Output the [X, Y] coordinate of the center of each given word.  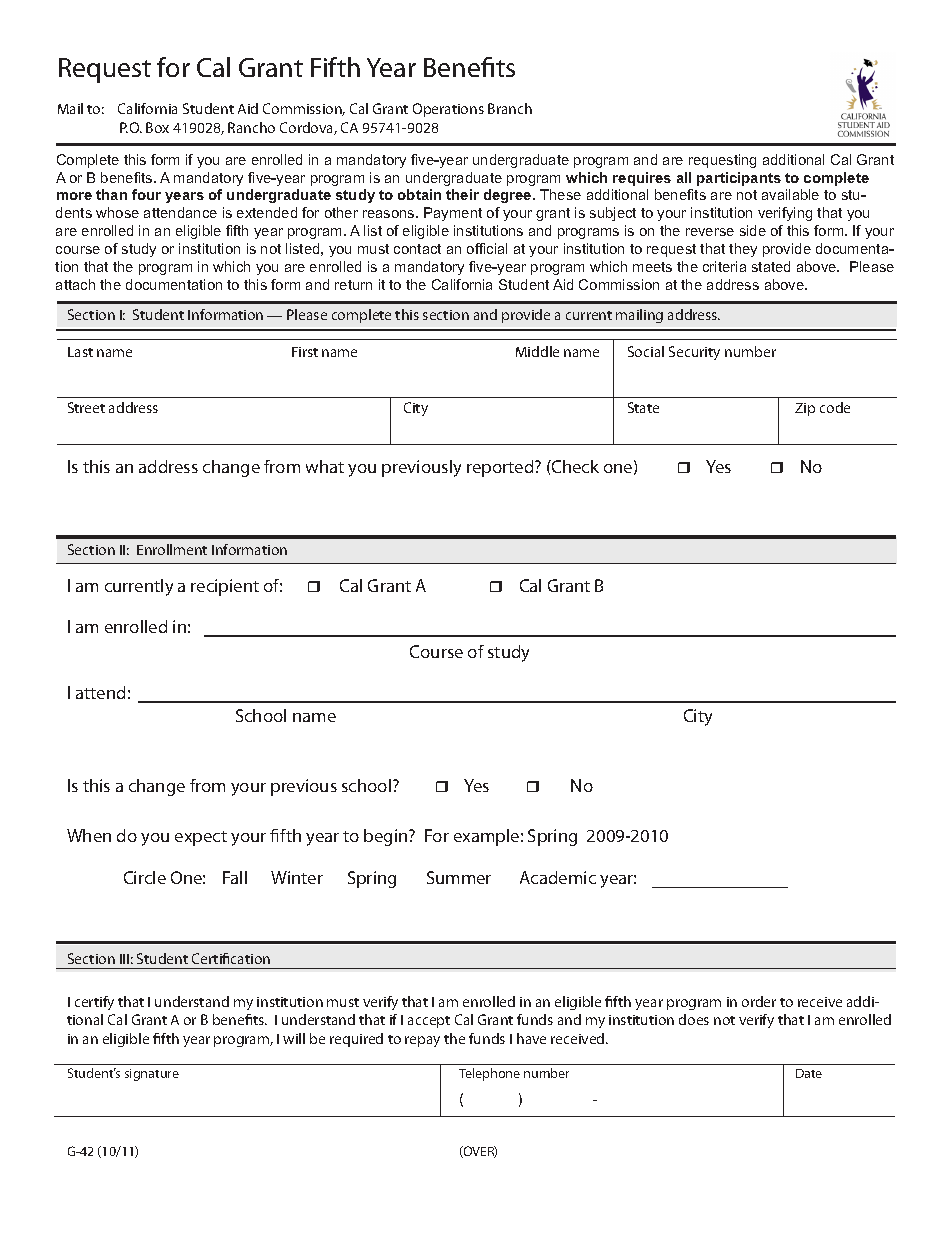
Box [157, 127]
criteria [724, 266]
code [835, 407]
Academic [558, 877]
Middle [537, 351]
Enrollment [172, 549]
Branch [510, 108]
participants [739, 179]
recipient [225, 587]
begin [387, 837]
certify [94, 1003]
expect [201, 838]
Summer [459, 877]
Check [574, 466]
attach [75, 284]
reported [501, 468]
